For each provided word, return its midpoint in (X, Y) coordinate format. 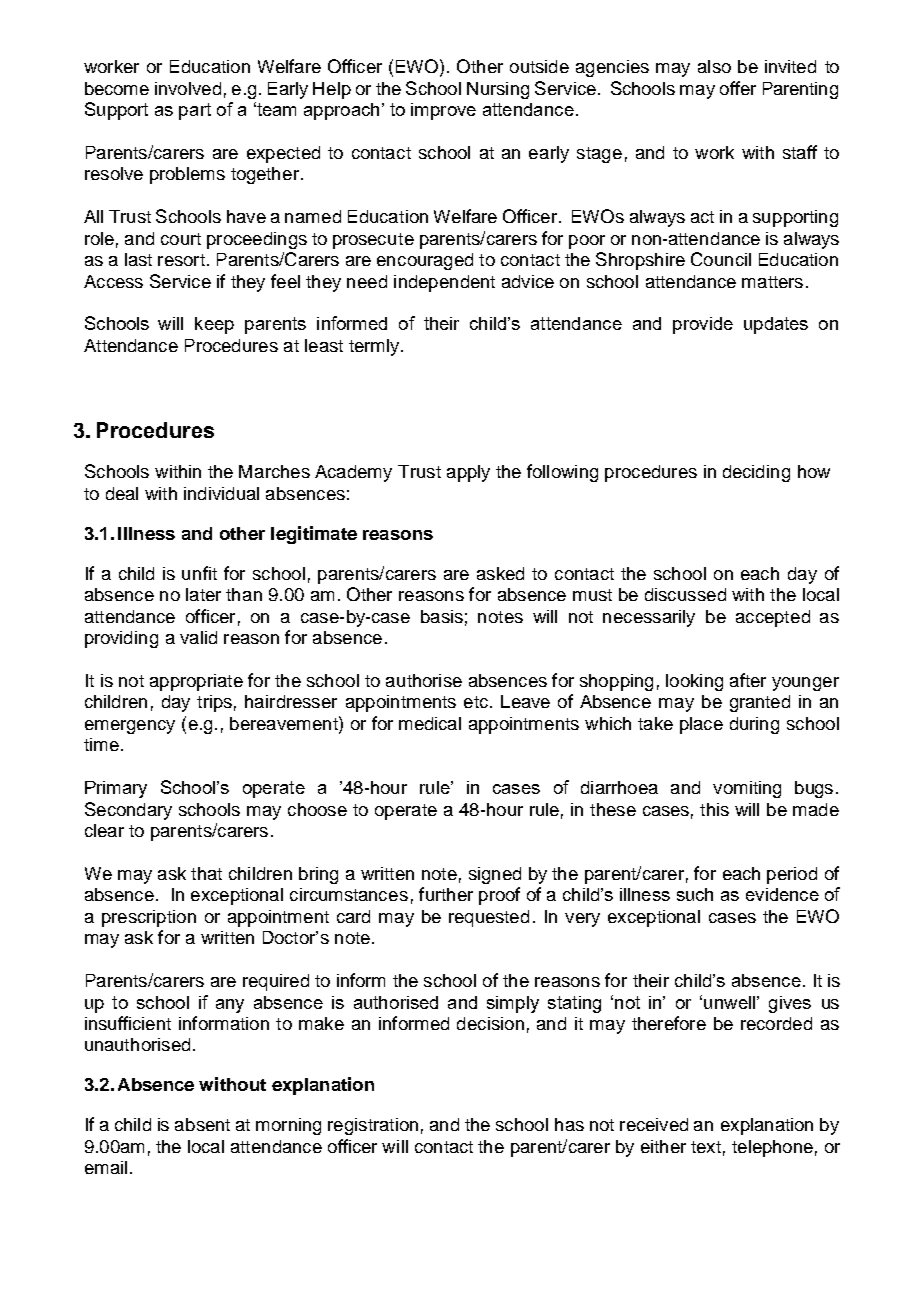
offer (738, 88)
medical (430, 723)
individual (221, 493)
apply (468, 473)
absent (202, 1124)
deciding (756, 473)
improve (443, 111)
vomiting (747, 789)
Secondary (128, 811)
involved (188, 88)
